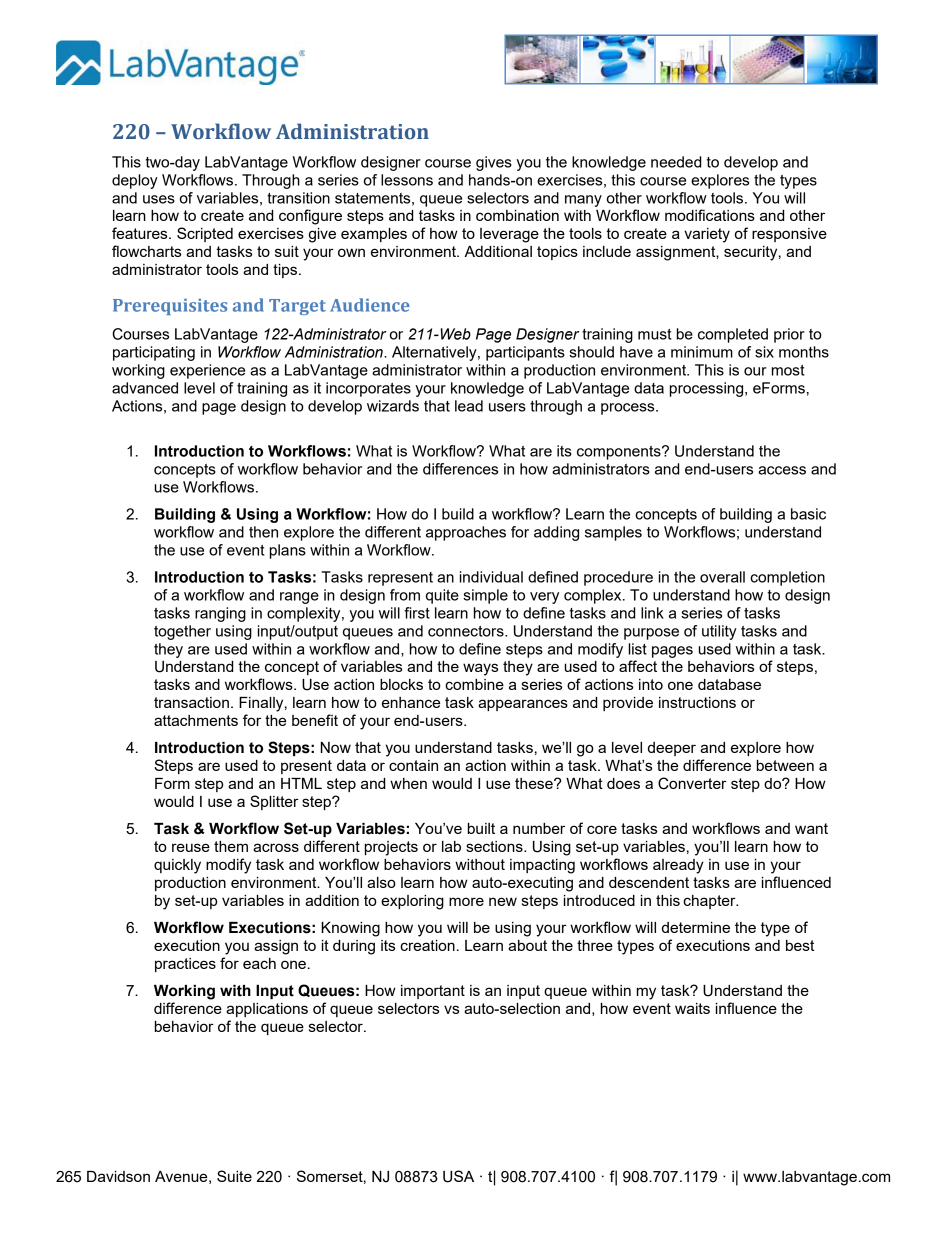  What do you see at coordinates (118, 1176) in the image?
I see `Davidson` at bounding box center [118, 1176].
